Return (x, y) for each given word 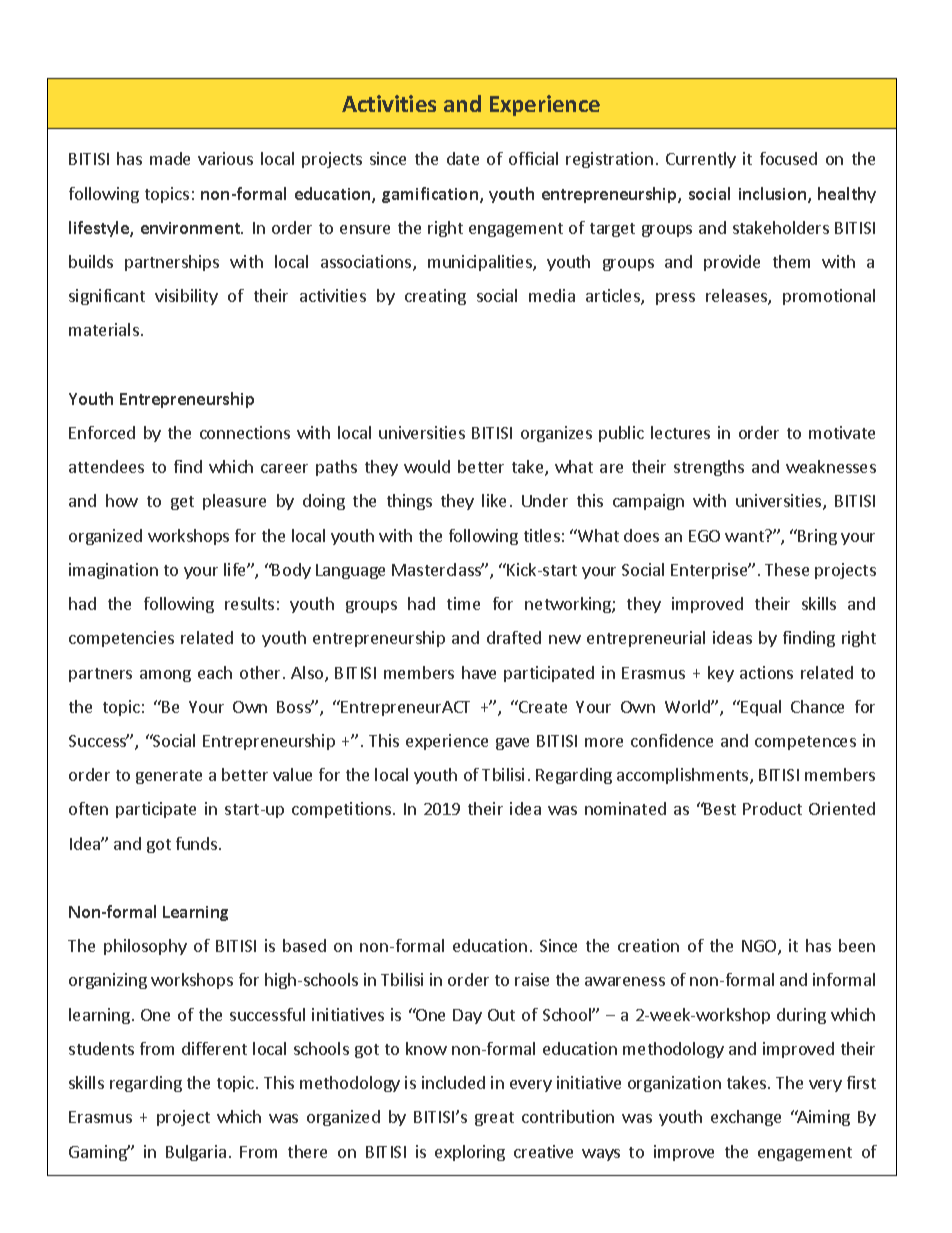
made (170, 158)
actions (766, 672)
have (479, 672)
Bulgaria (196, 1153)
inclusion (774, 195)
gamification (430, 195)
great (494, 1119)
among (165, 676)
